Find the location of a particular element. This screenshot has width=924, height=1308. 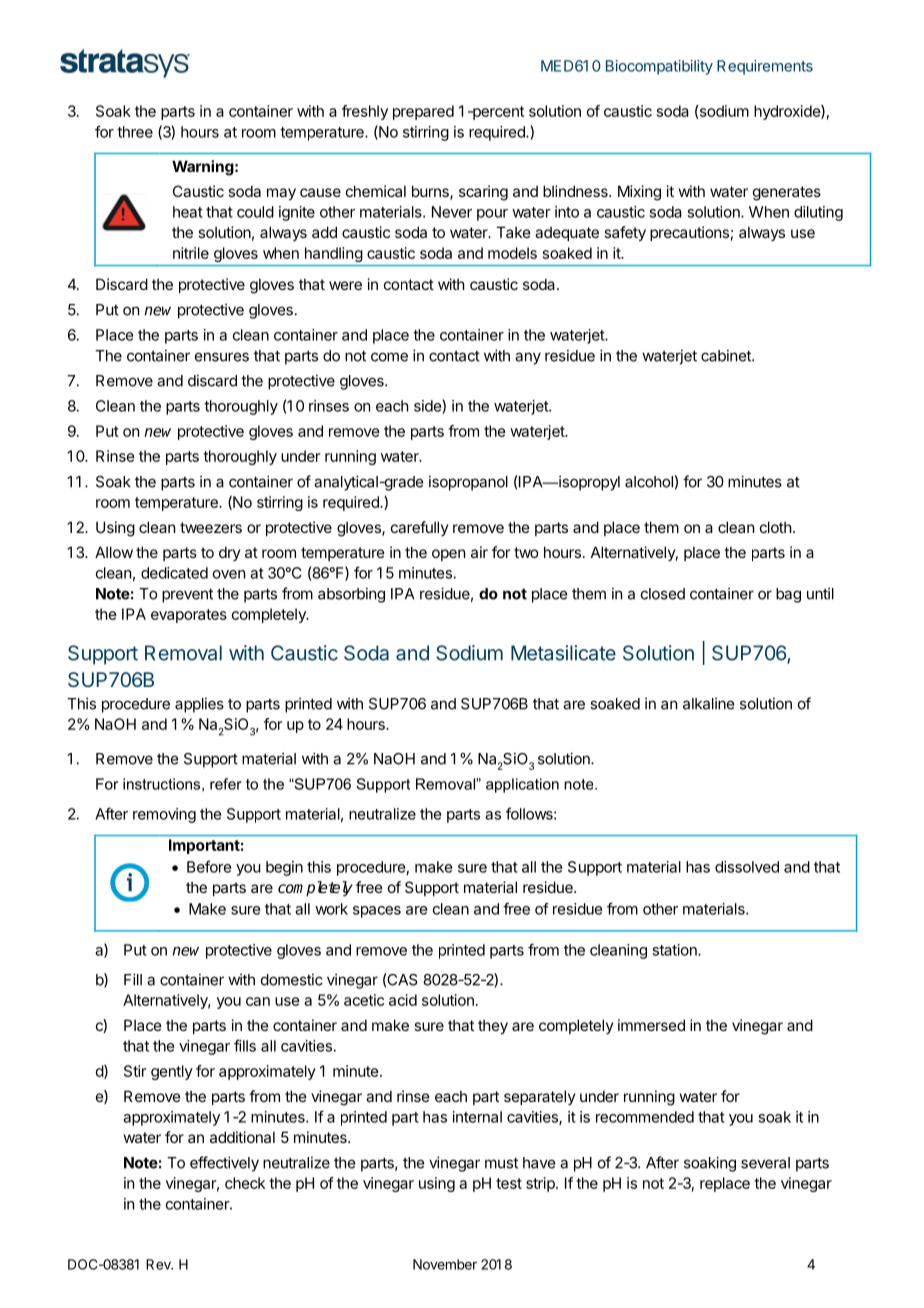

Metasilicate is located at coordinates (563, 653).
